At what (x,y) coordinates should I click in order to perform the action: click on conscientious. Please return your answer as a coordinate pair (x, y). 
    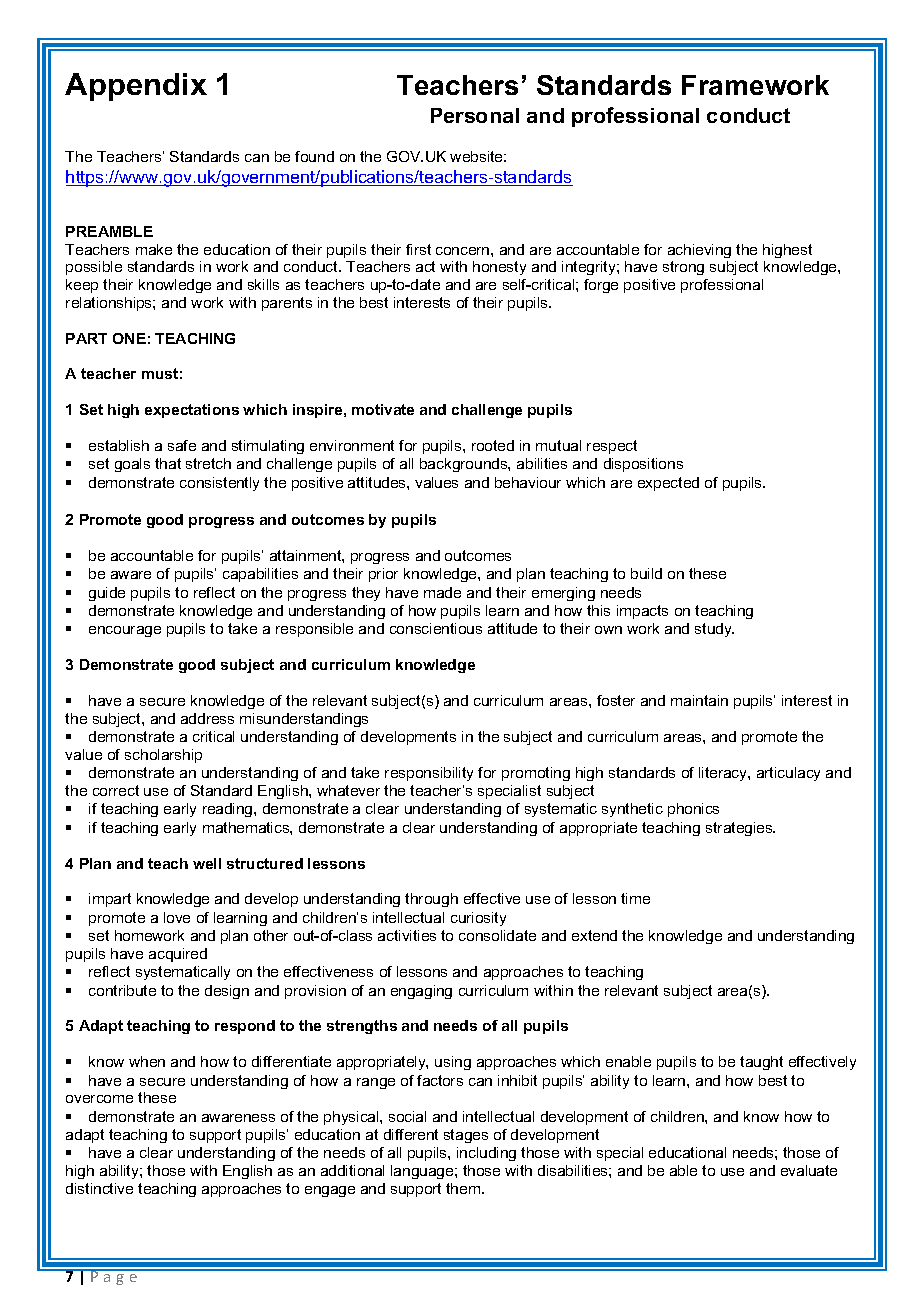
    Looking at the image, I should click on (436, 628).
